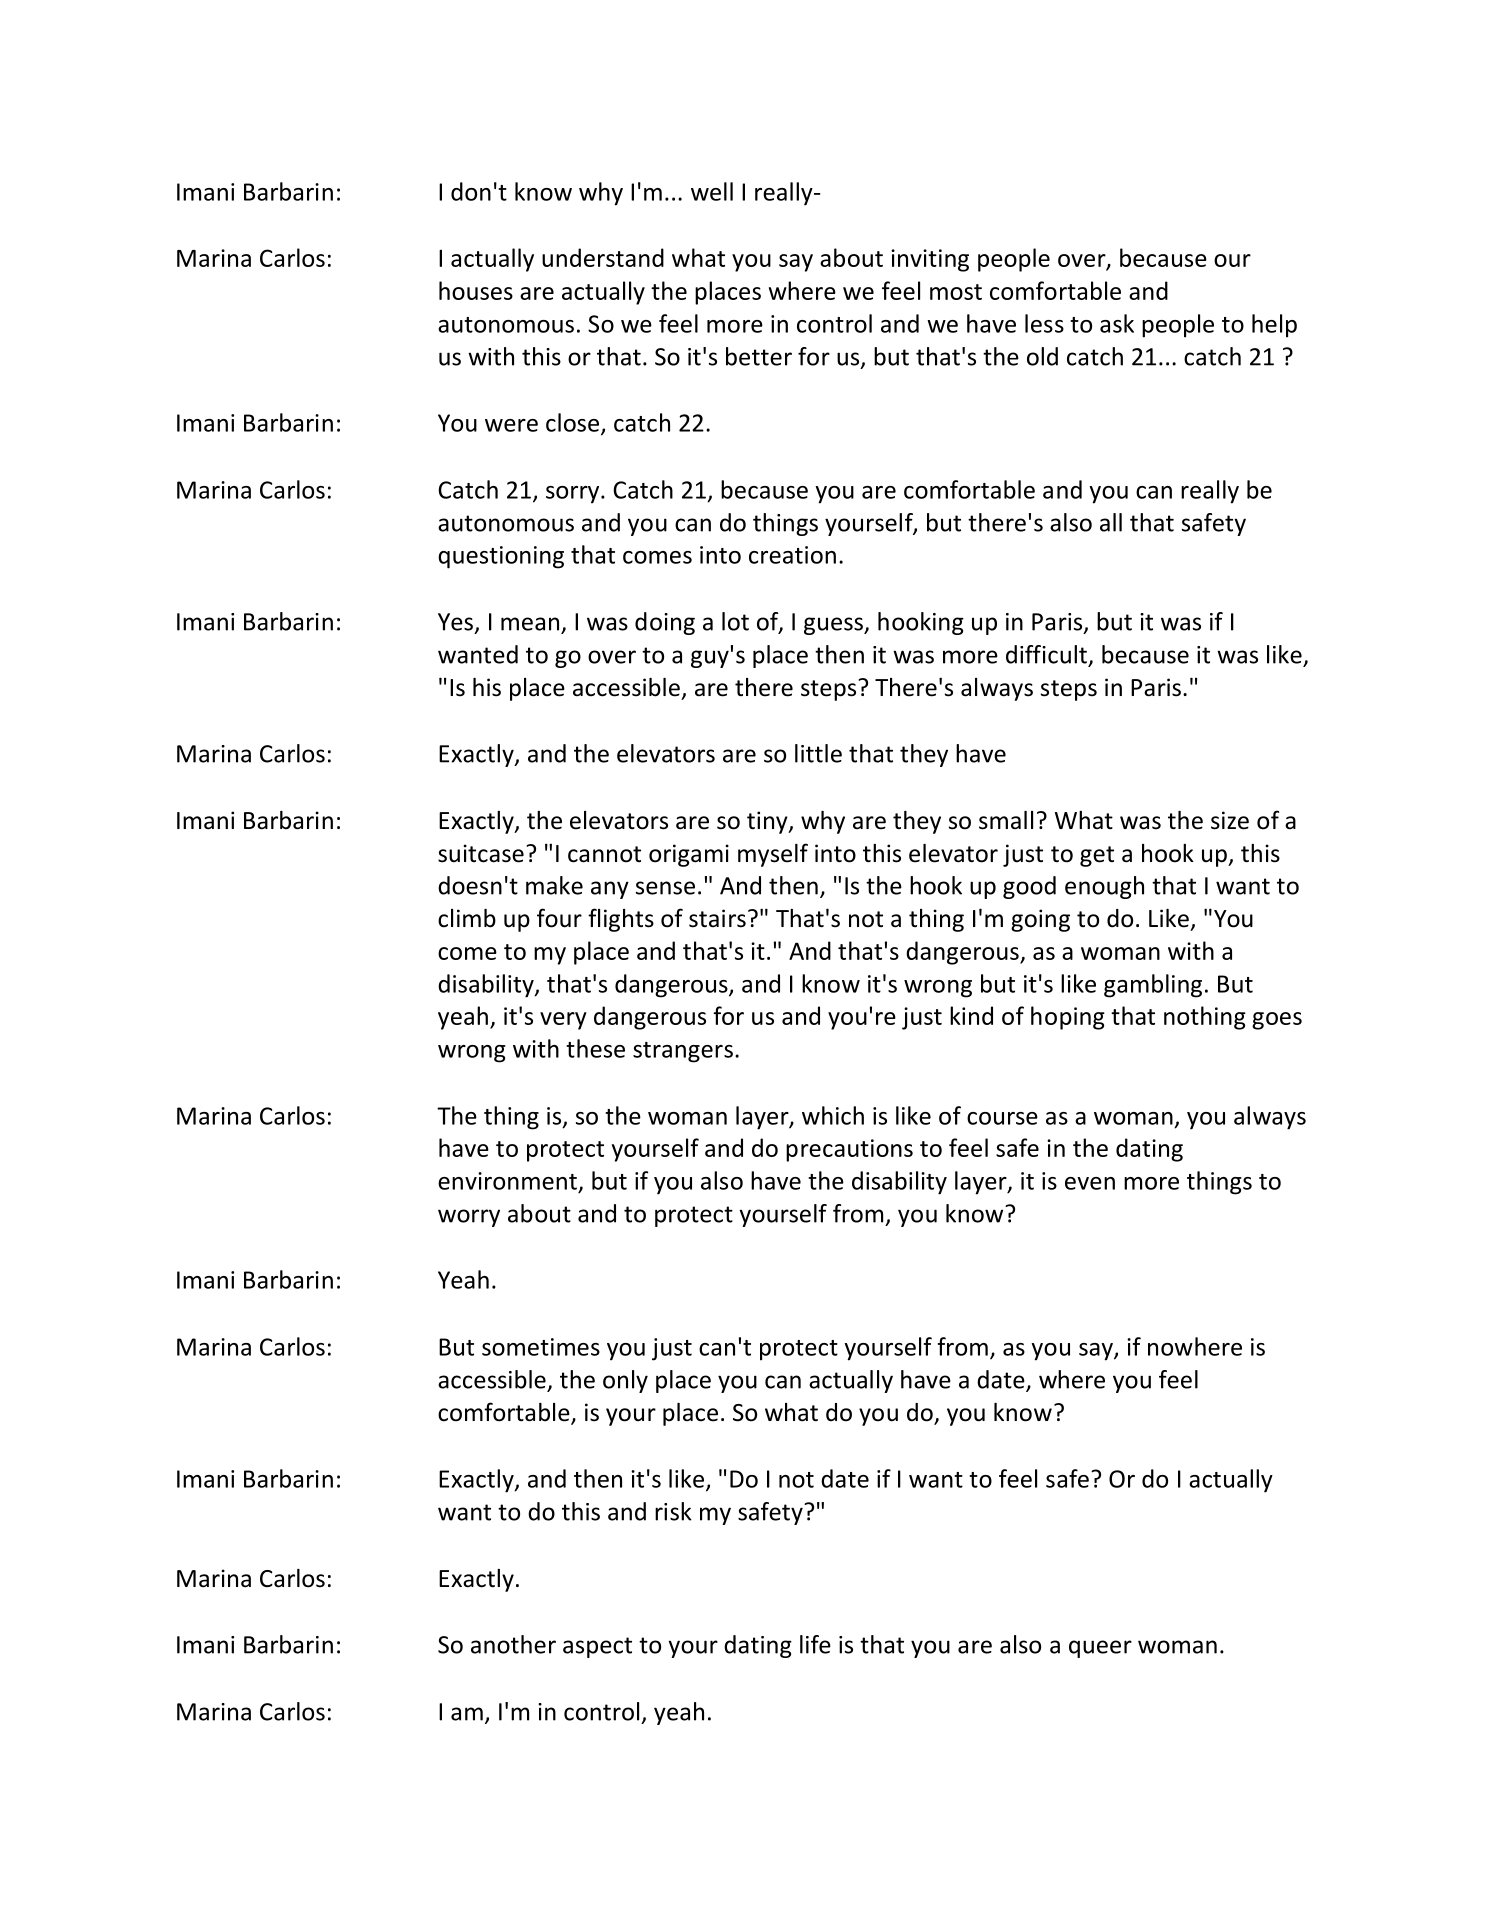  What do you see at coordinates (815, 1644) in the image?
I see `life` at bounding box center [815, 1644].
